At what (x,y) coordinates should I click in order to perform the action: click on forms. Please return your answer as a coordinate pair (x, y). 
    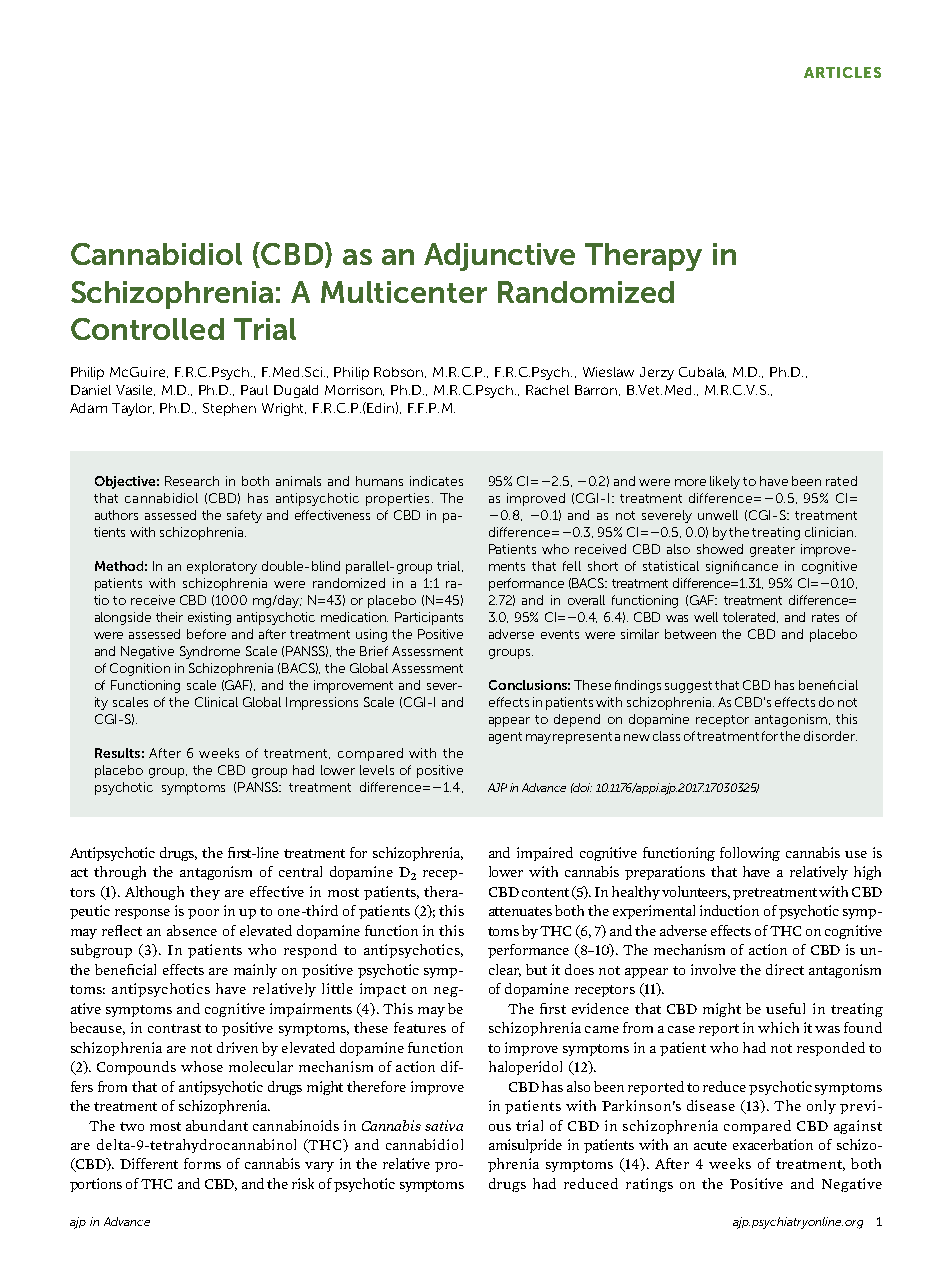
    Looking at the image, I should click on (202, 1163).
